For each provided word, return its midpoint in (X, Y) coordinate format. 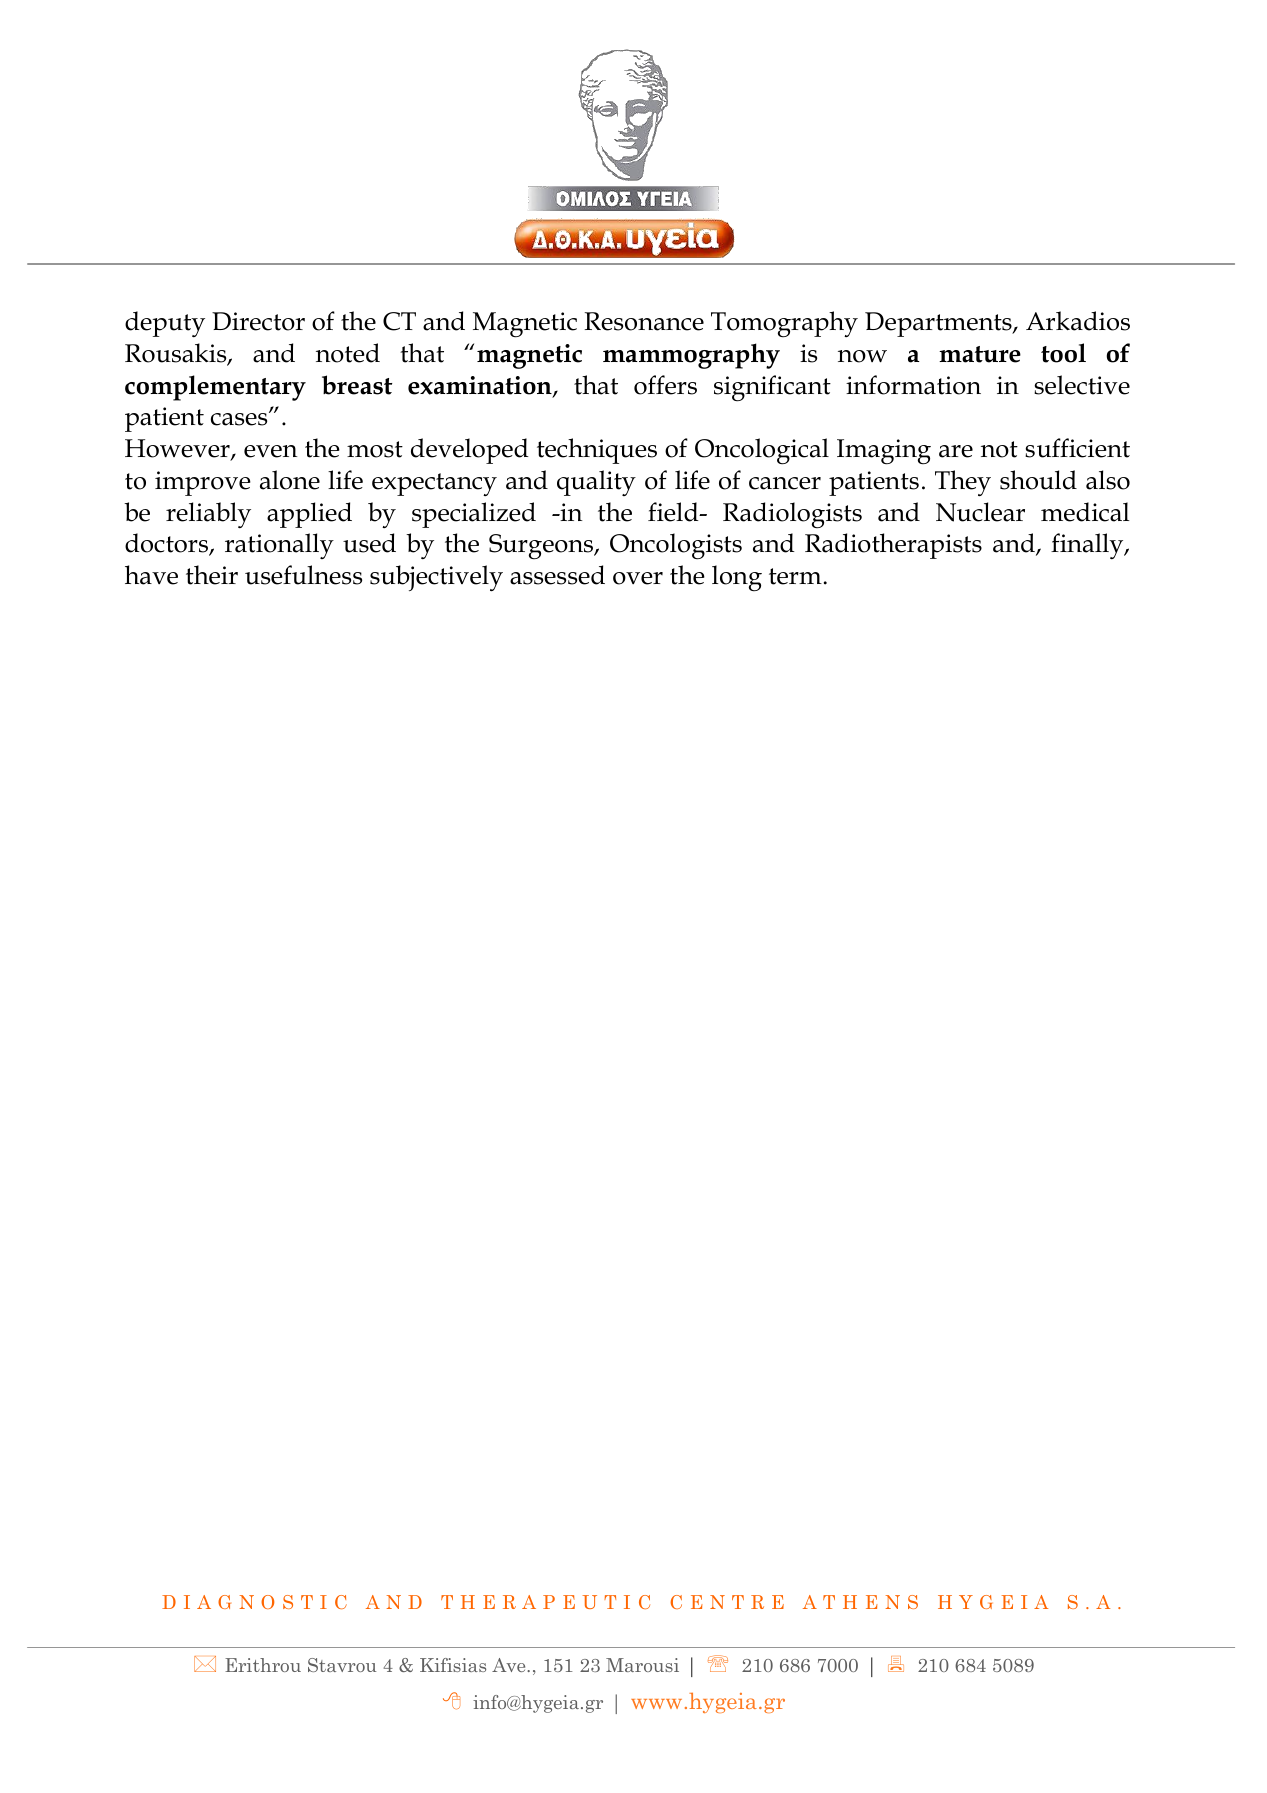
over (638, 578)
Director (258, 321)
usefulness (303, 575)
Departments (939, 324)
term (795, 576)
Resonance (644, 321)
